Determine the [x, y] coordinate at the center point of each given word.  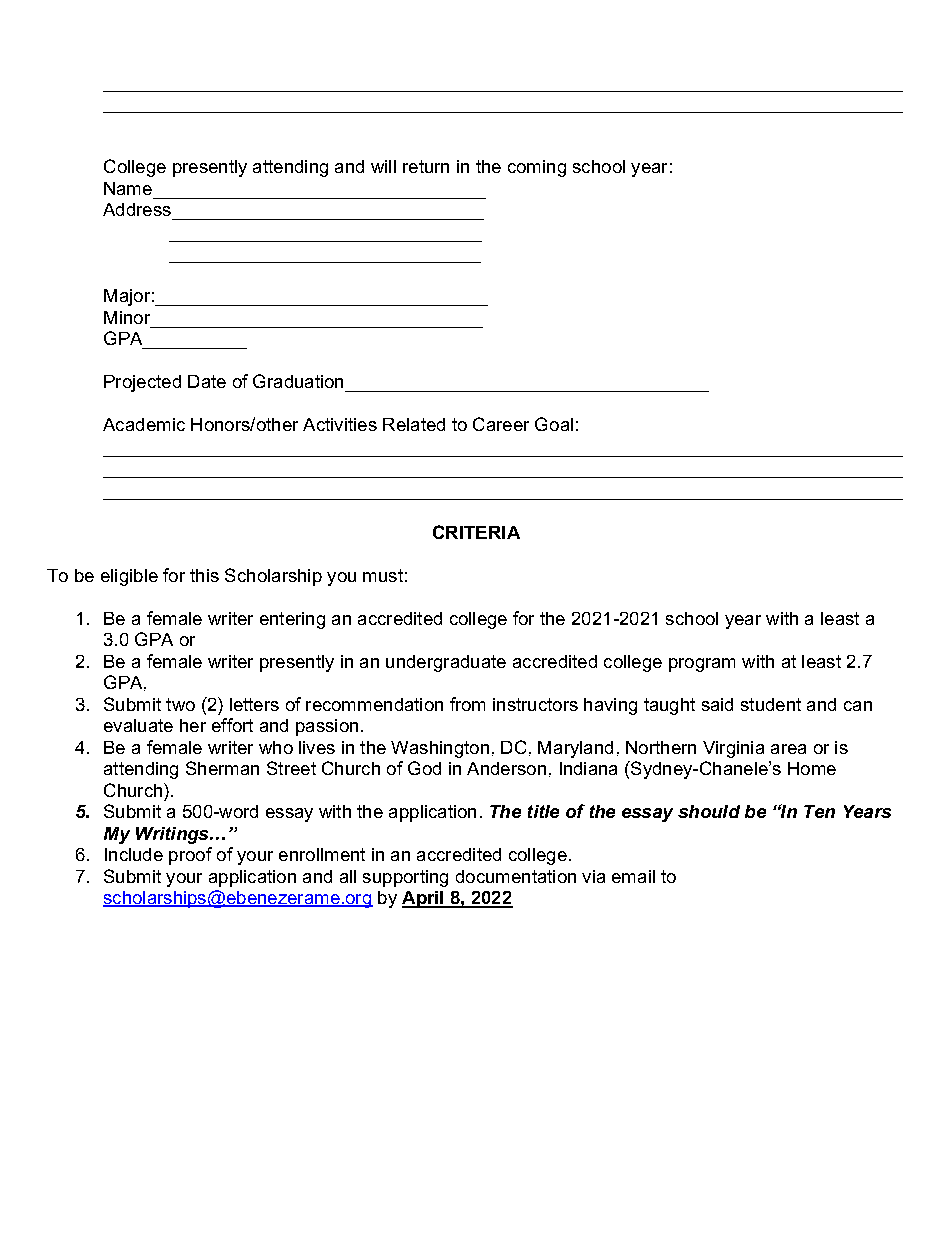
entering [292, 620]
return [426, 166]
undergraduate [446, 663]
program [702, 665]
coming [537, 168]
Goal [554, 424]
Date [207, 381]
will [383, 166]
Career [501, 424]
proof [190, 856]
